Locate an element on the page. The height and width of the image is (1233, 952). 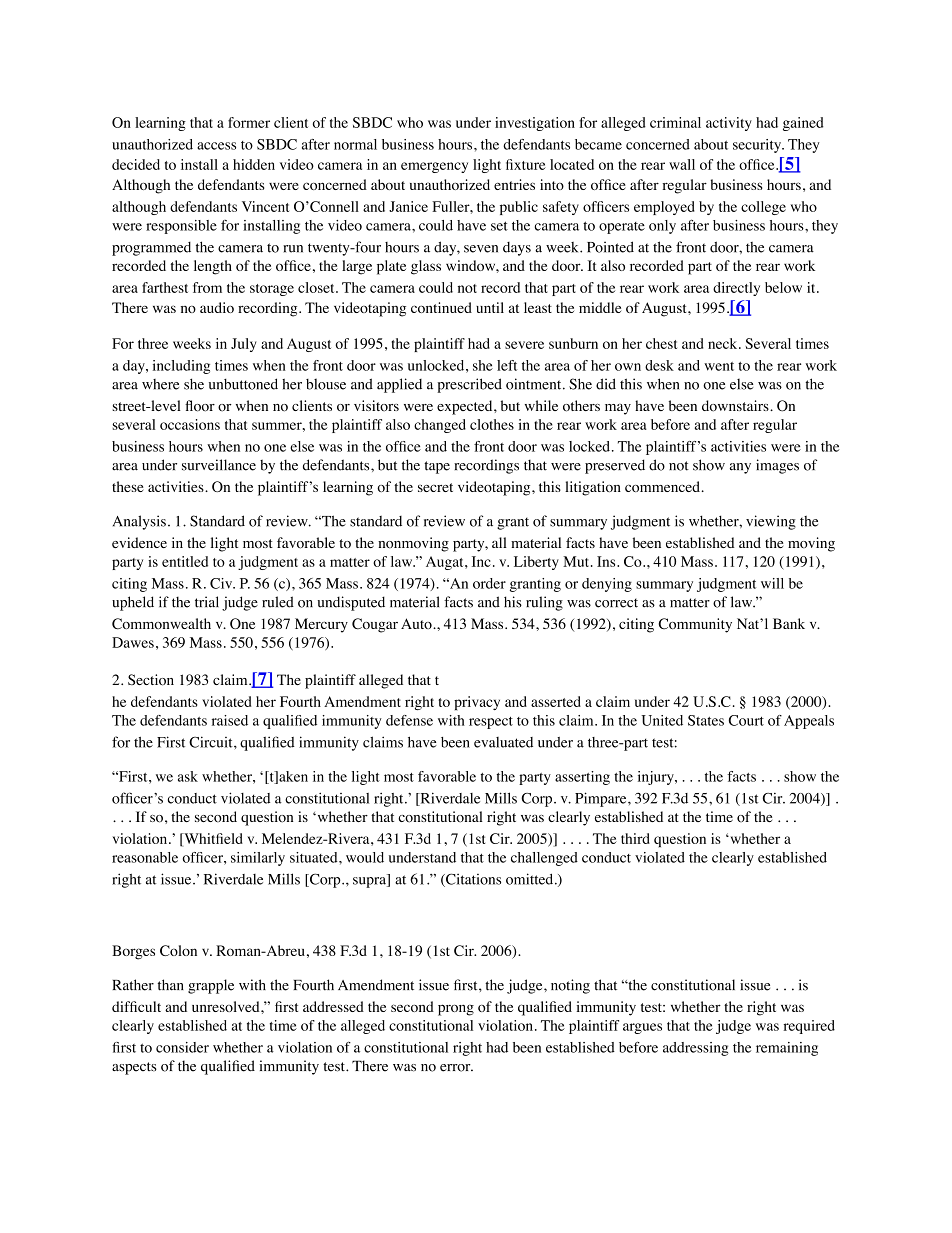
order is located at coordinates (489, 583).
